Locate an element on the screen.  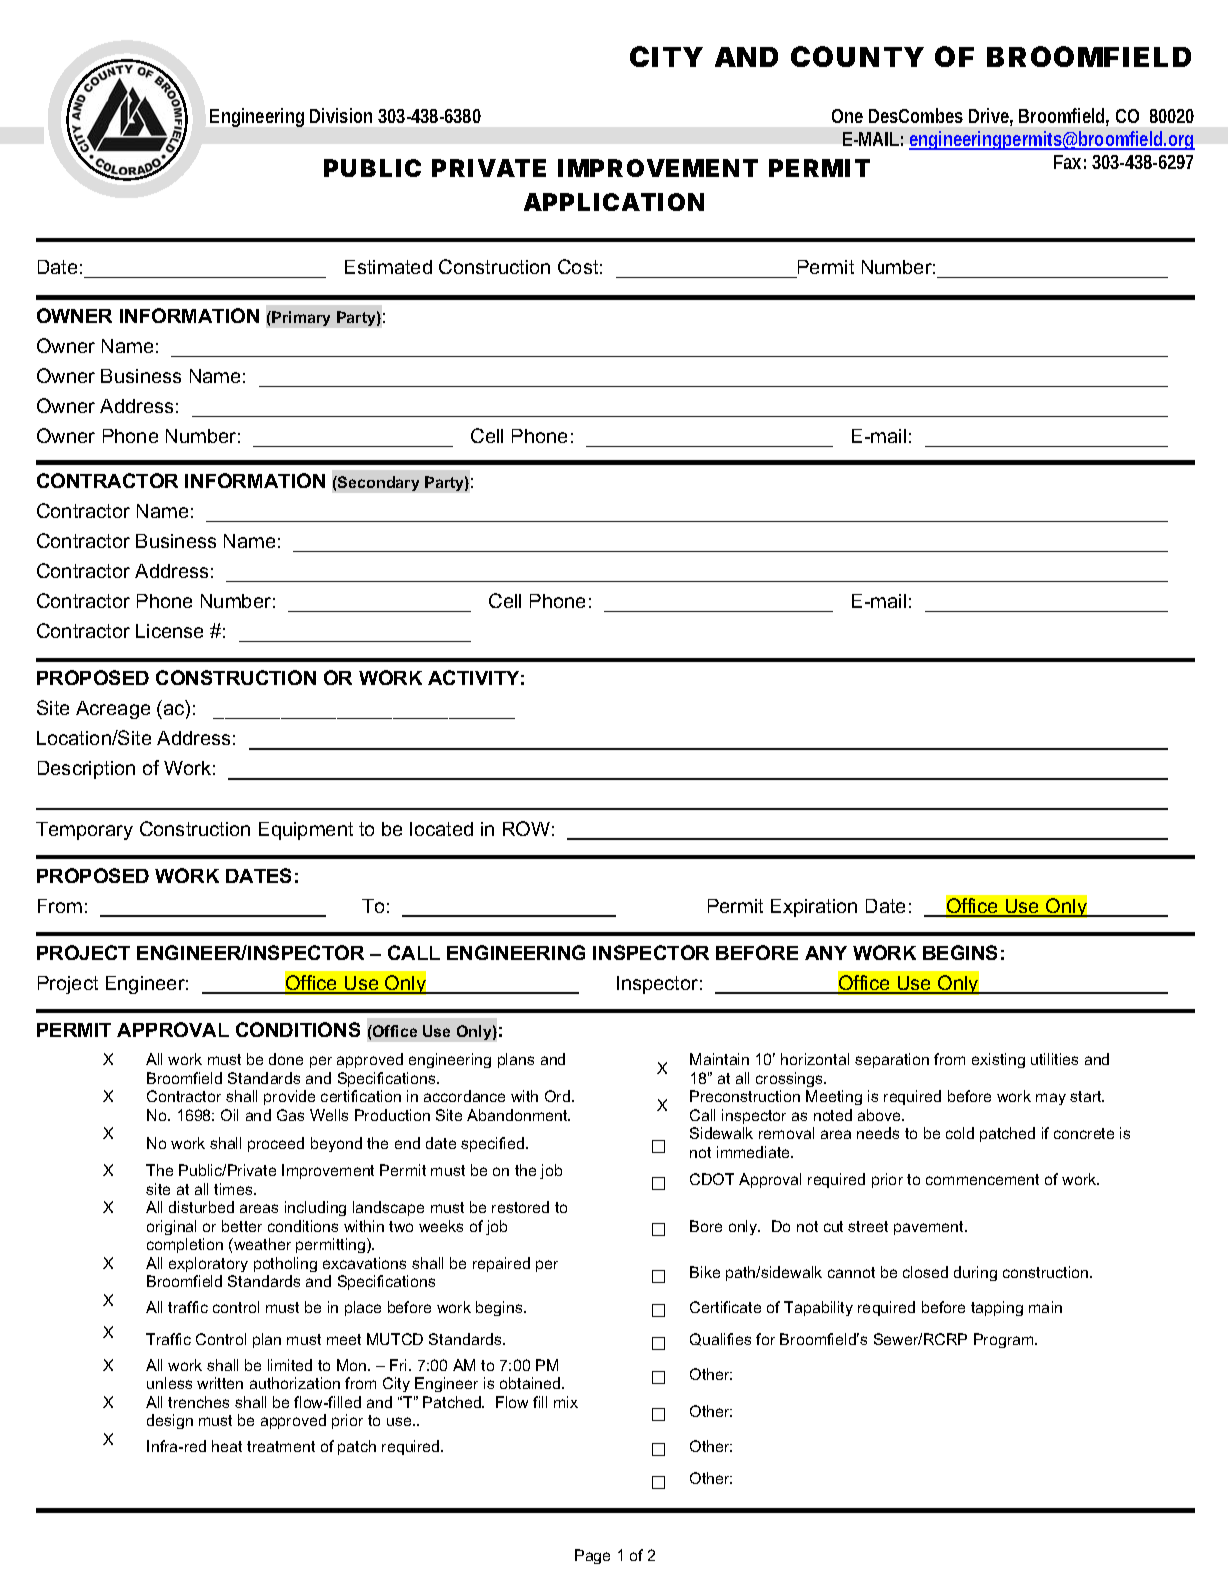
Secondary is located at coordinates (377, 483).
